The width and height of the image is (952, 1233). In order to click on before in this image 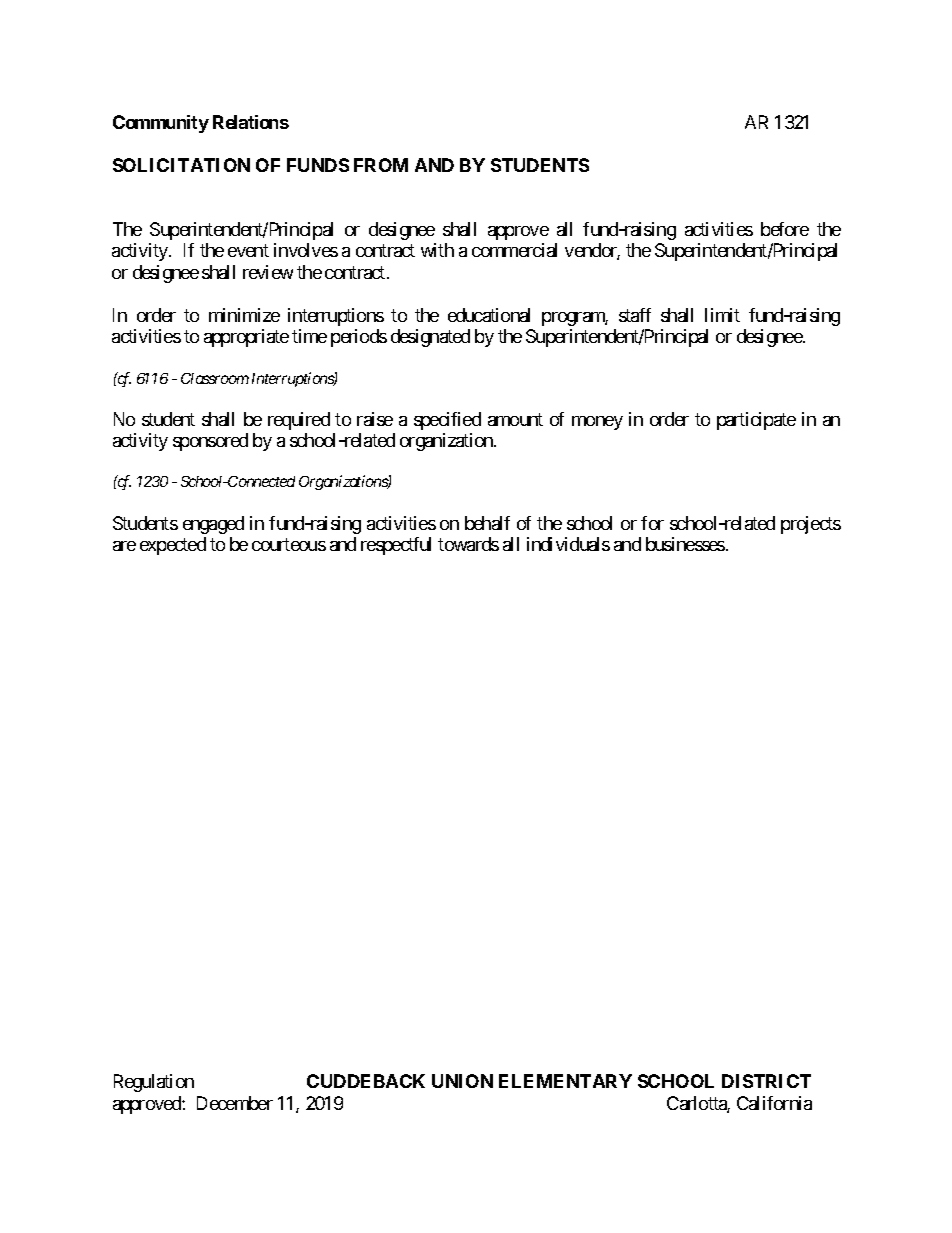, I will do `click(785, 229)`.
